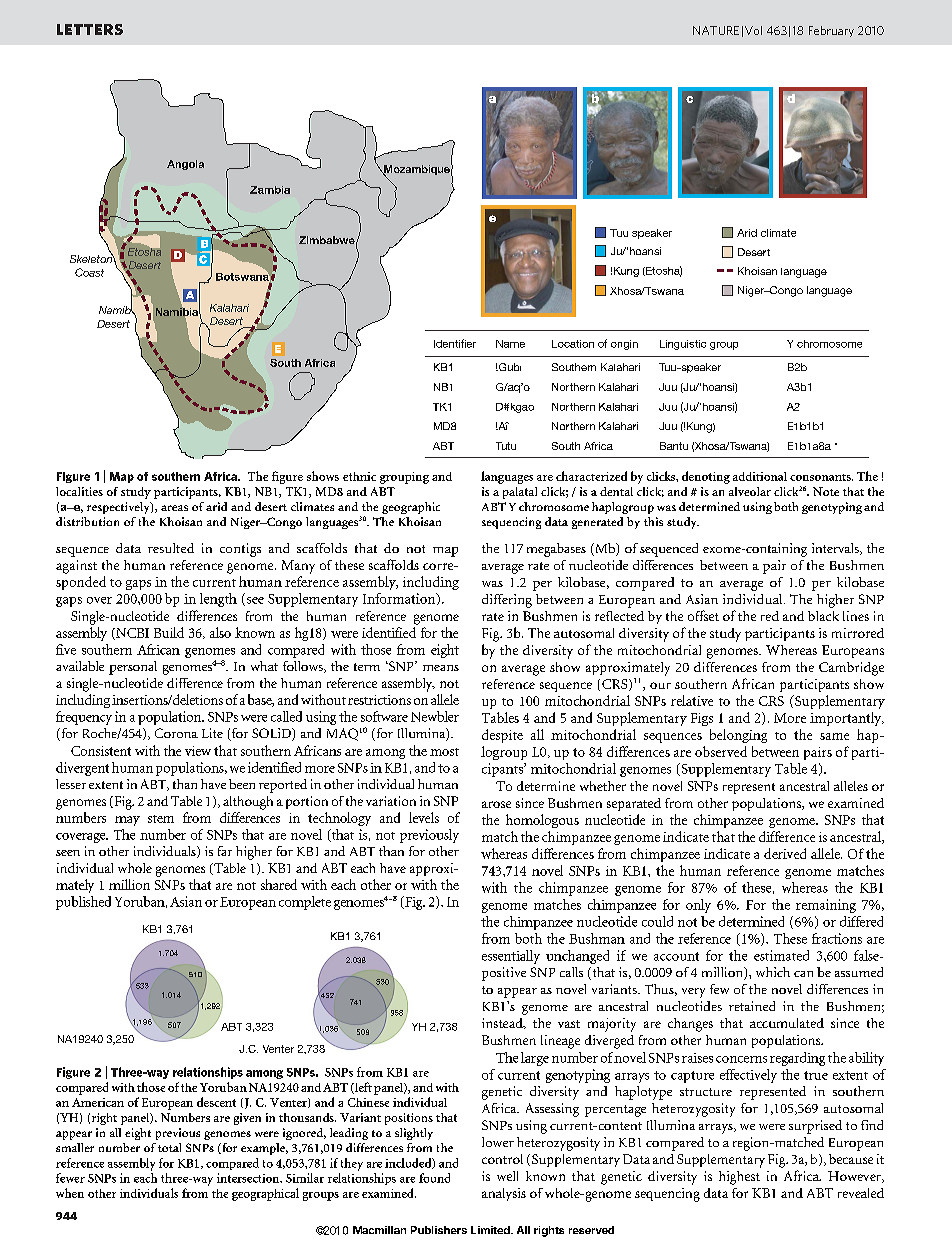  I want to click on analysis, so click(504, 1194).
